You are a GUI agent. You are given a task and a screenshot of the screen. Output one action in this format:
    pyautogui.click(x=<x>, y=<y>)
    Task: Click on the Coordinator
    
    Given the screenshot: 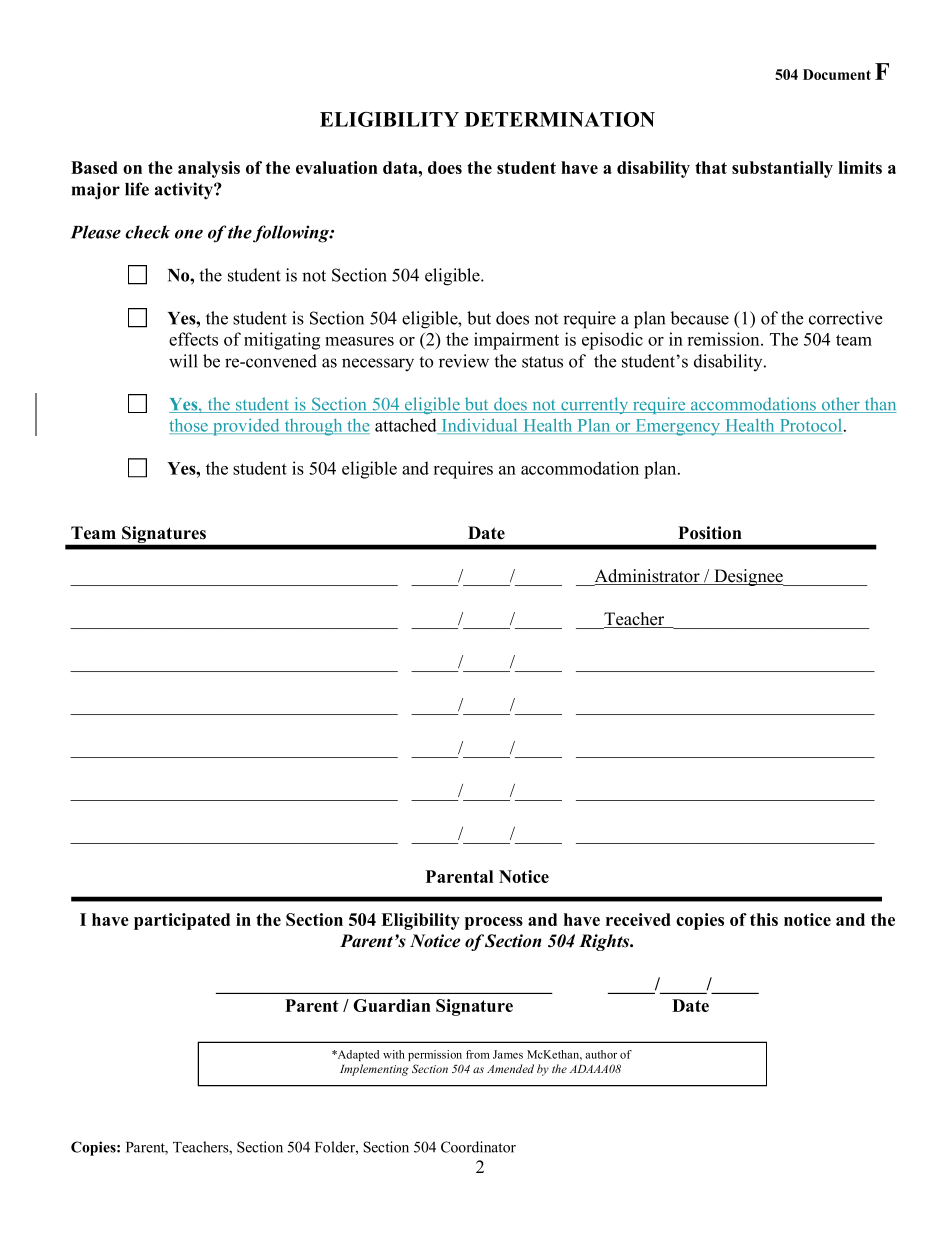 What is the action you would take?
    pyautogui.click(x=478, y=1147)
